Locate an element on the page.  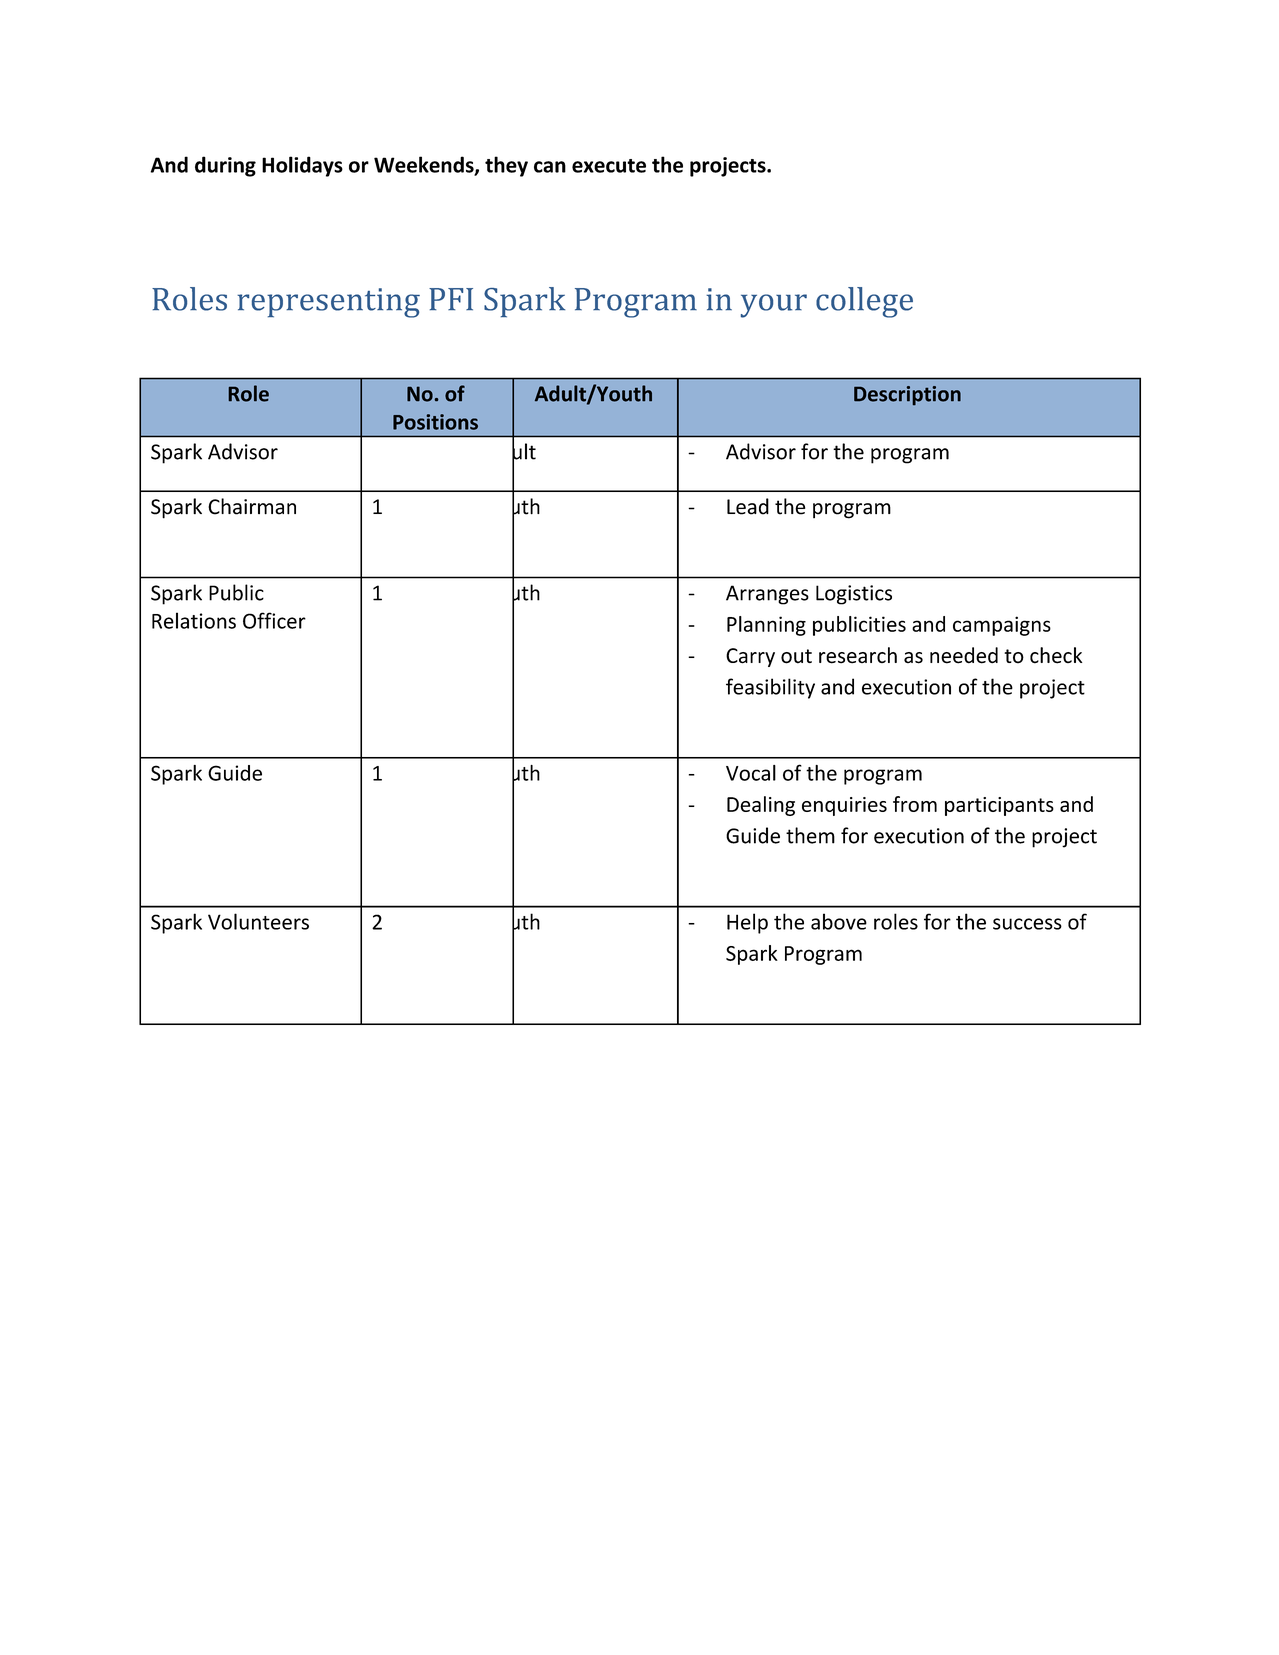
Holidays is located at coordinates (302, 166).
